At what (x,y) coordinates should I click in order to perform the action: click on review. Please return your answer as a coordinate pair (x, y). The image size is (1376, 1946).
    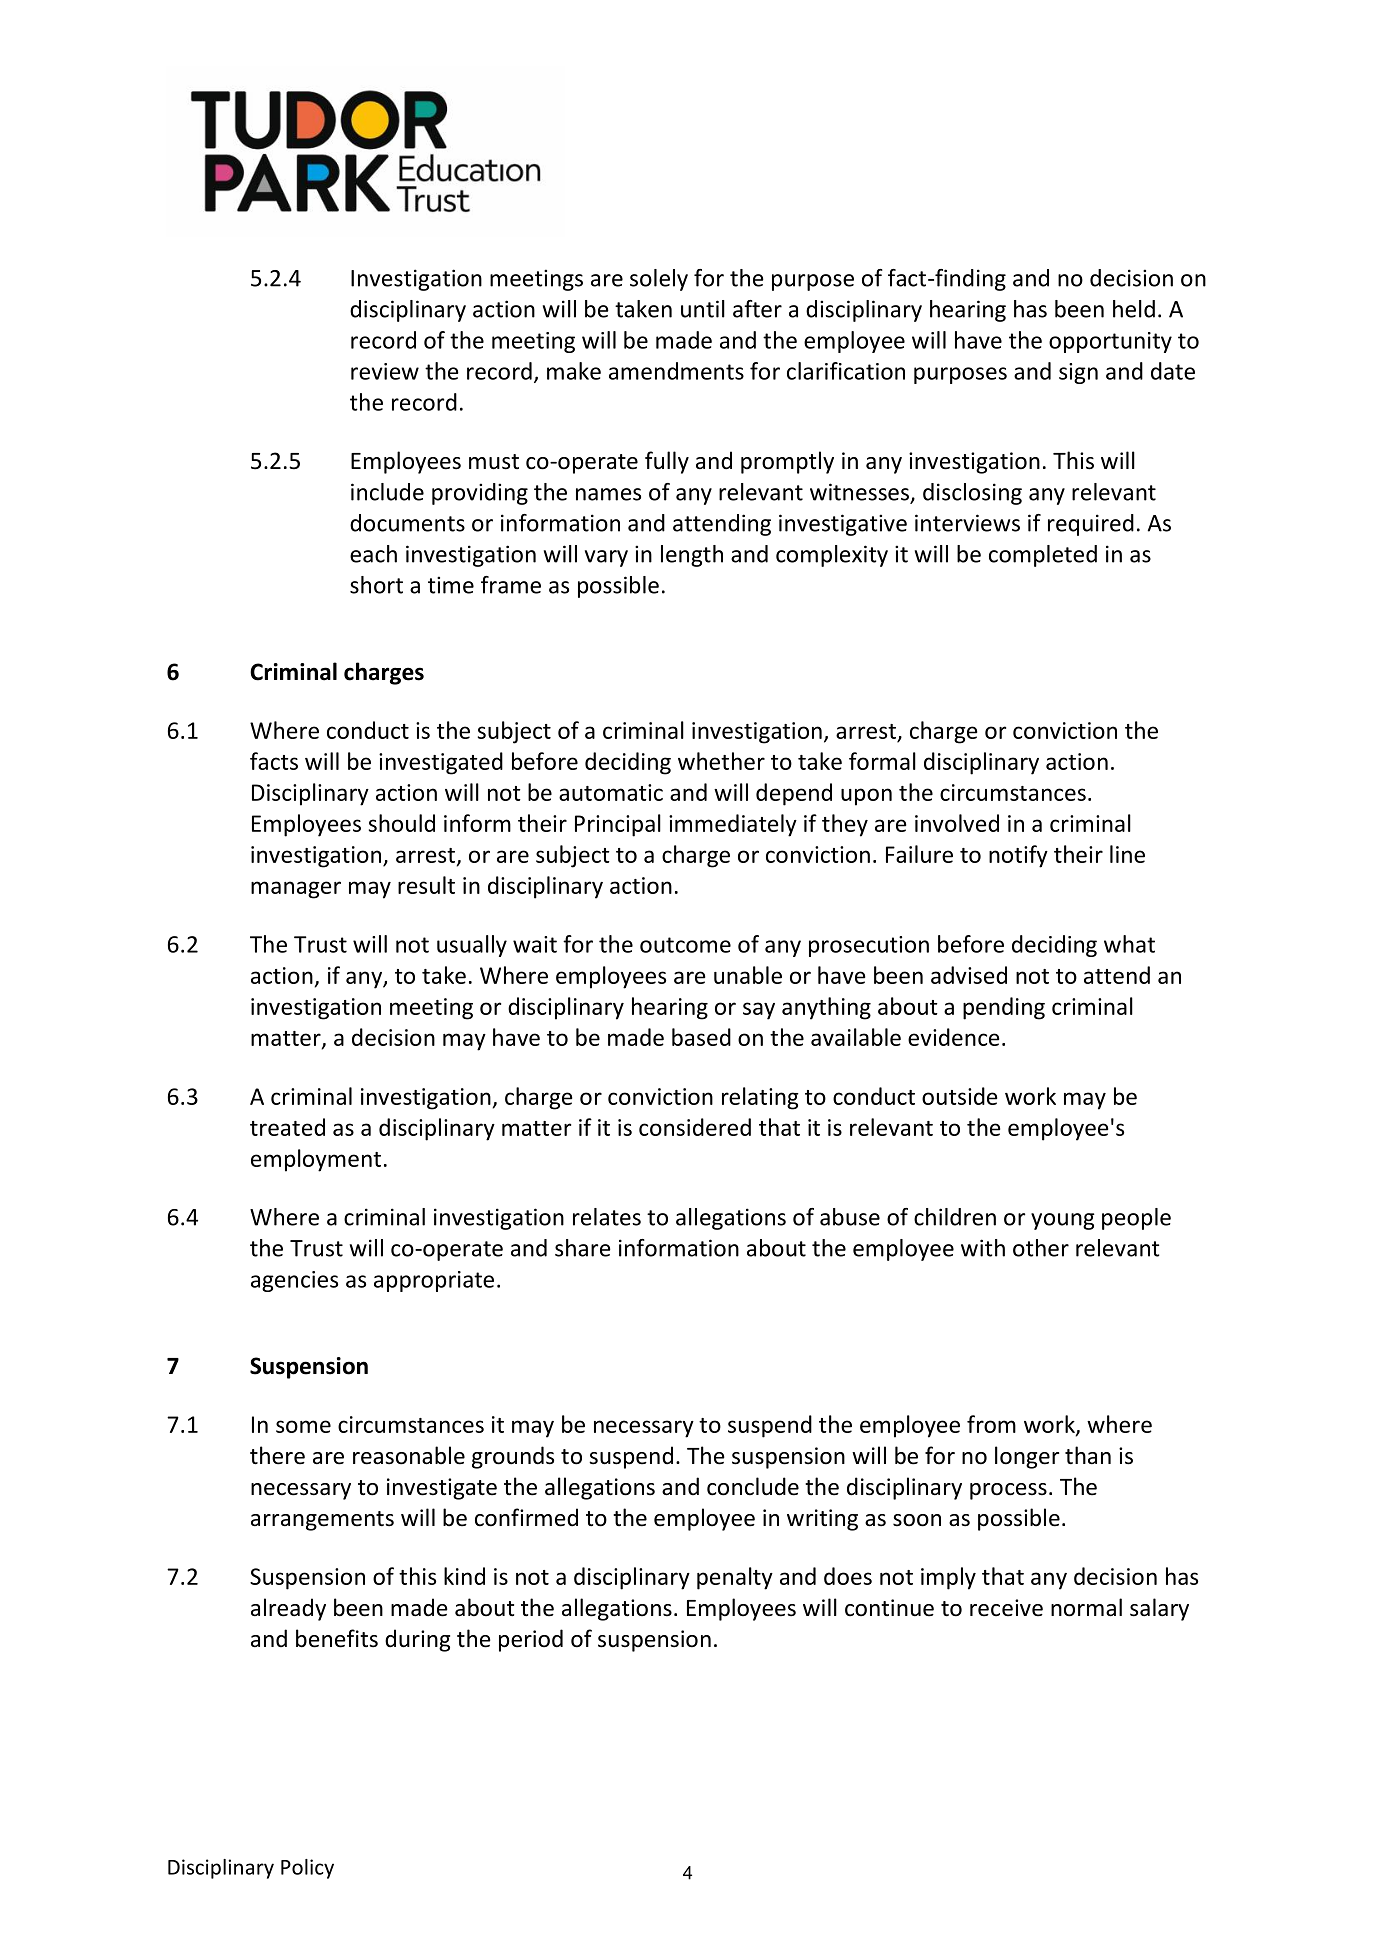
    Looking at the image, I should click on (385, 371).
